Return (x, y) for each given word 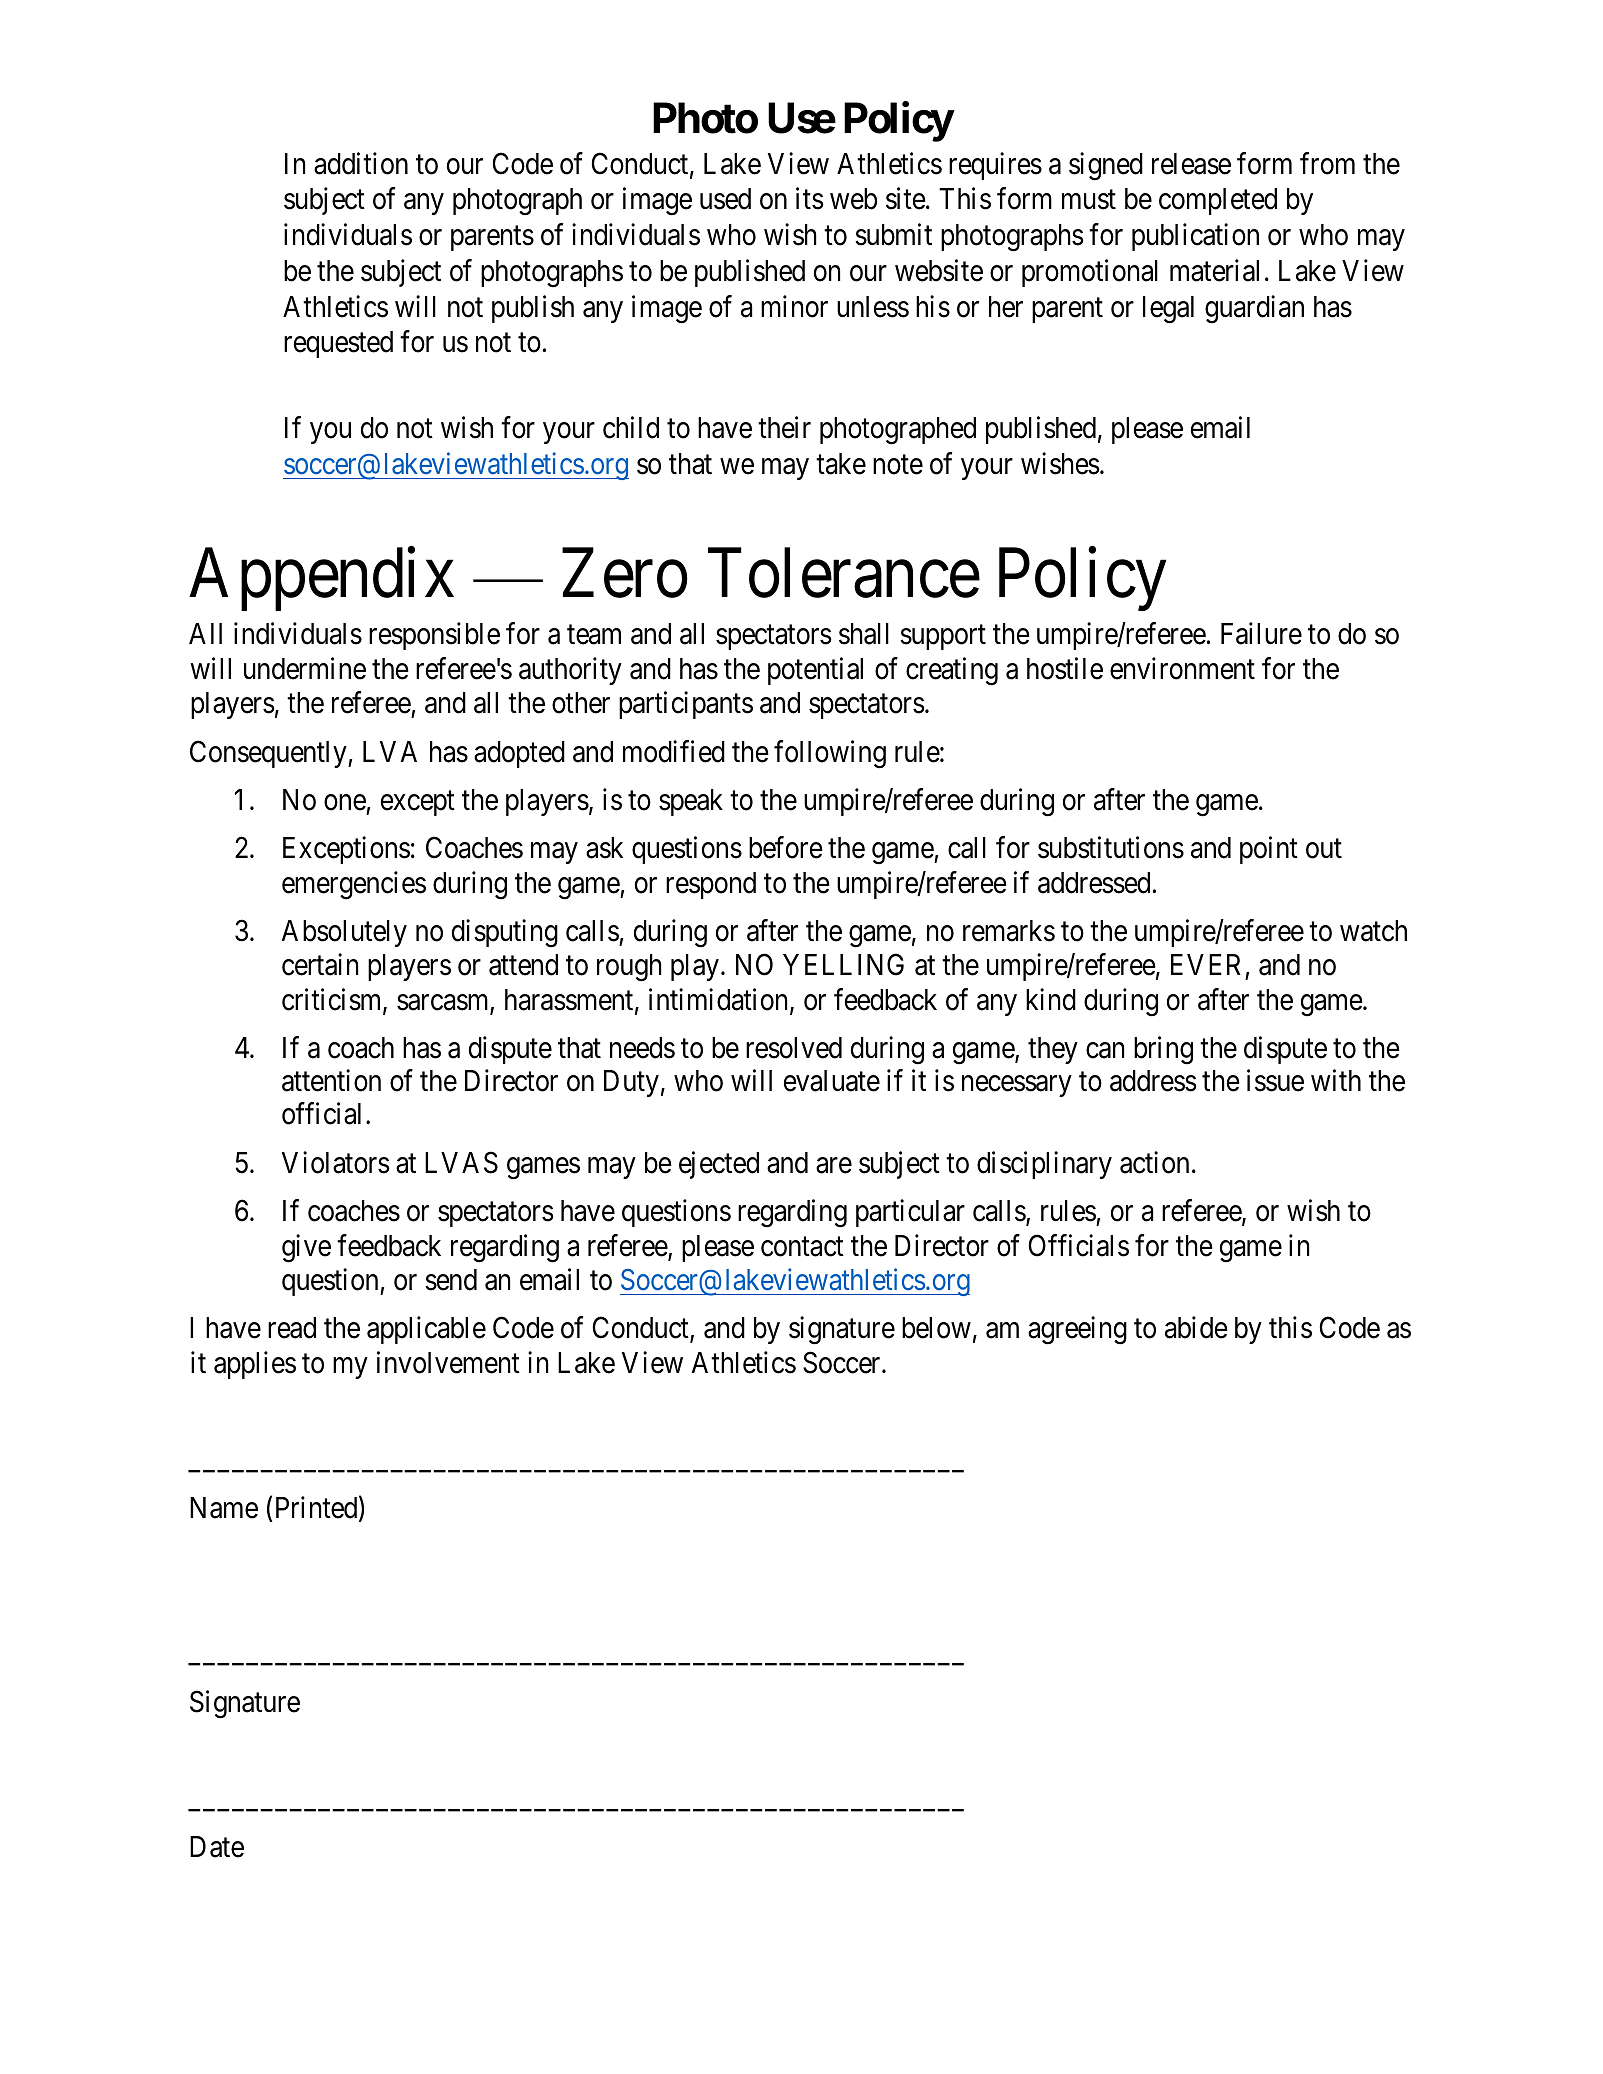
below (936, 1328)
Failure (1261, 634)
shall (864, 634)
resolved (794, 1048)
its (810, 199)
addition (361, 163)
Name (224, 1508)
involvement (448, 1362)
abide (1196, 1328)
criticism (333, 1000)
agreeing (1077, 1331)
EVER (1206, 964)
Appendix (321, 579)
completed (1218, 201)
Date (217, 1847)
